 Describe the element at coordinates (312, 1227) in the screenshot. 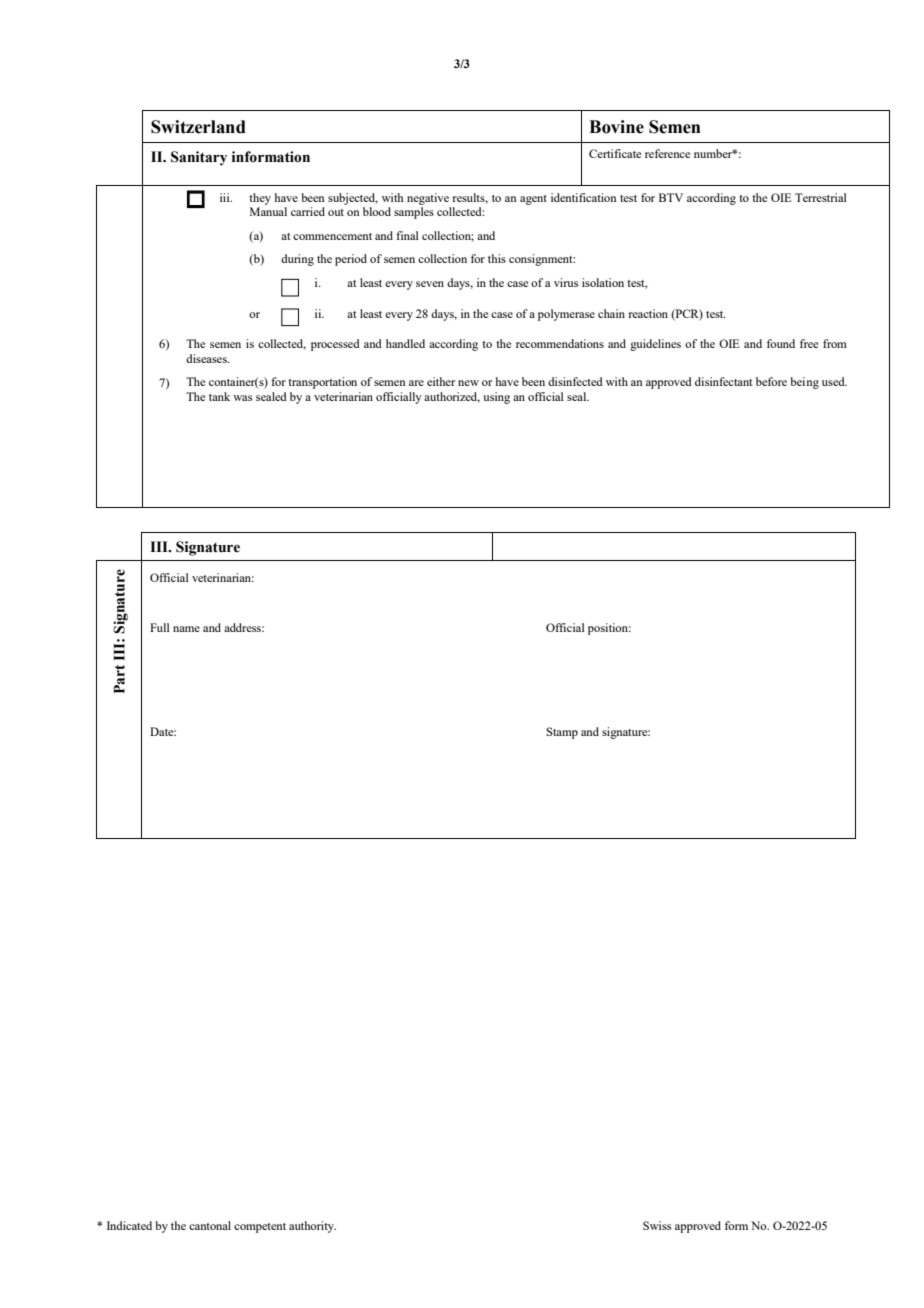

I see `authority` at that location.
